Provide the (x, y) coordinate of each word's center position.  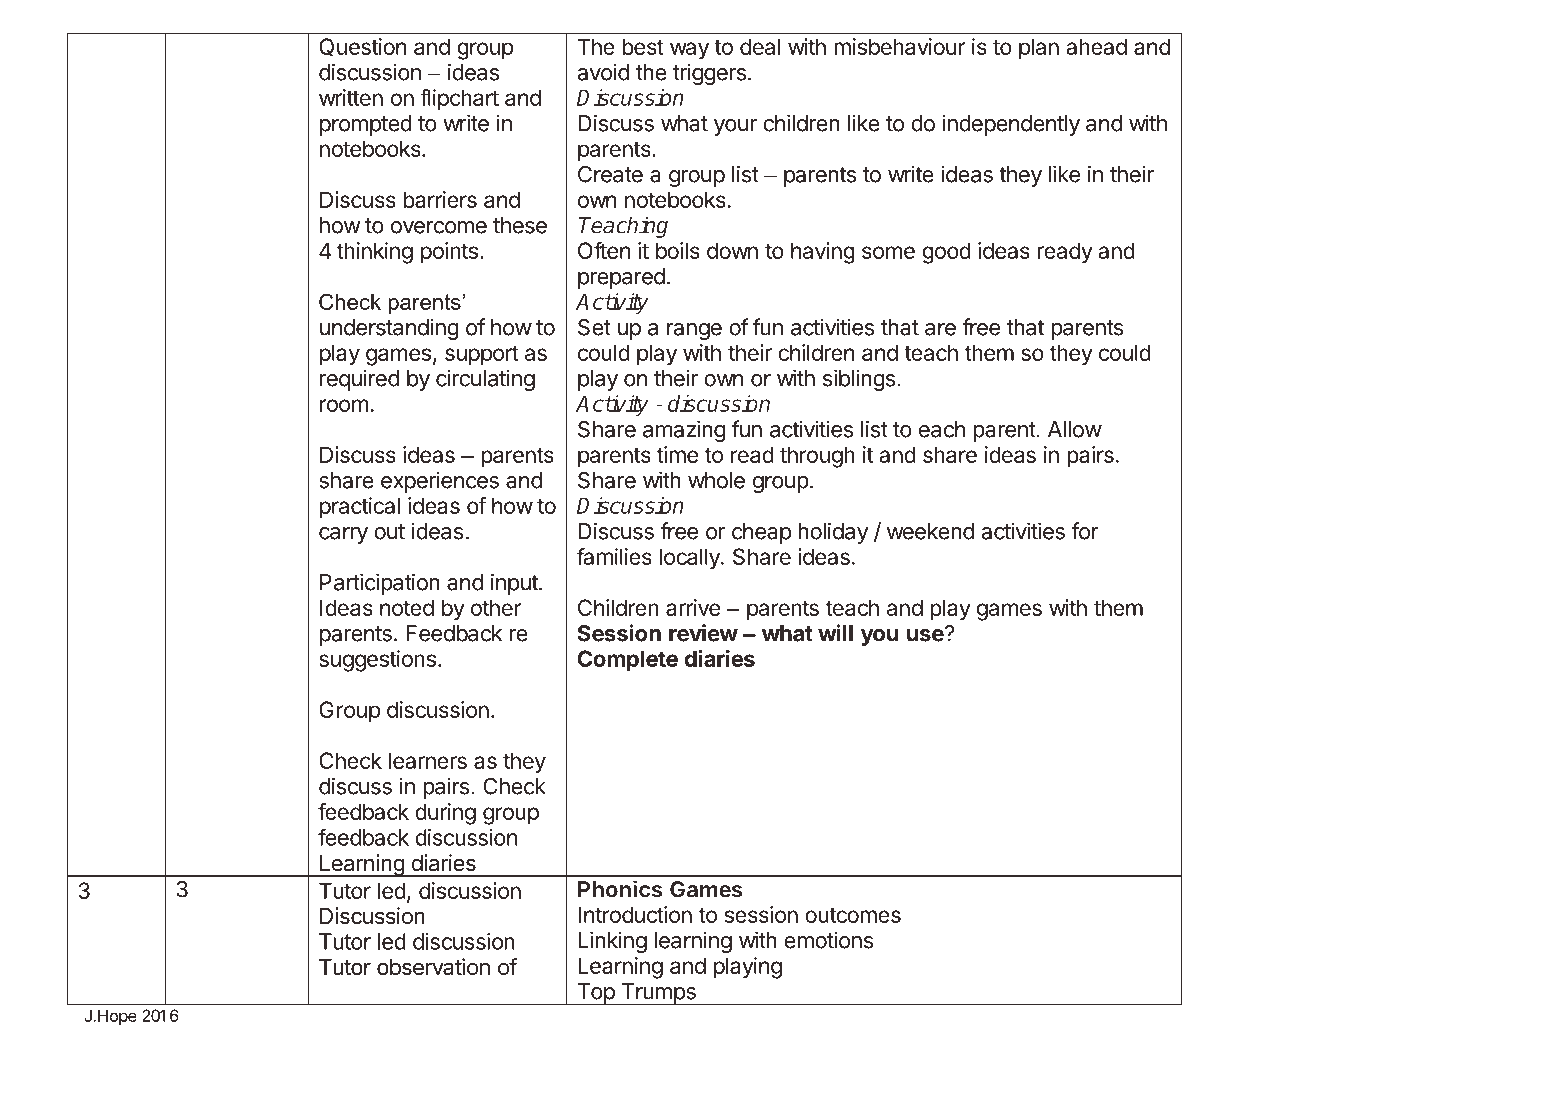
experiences (440, 482)
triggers (709, 74)
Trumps (658, 994)
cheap (761, 533)
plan (1039, 49)
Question (362, 47)
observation (433, 967)
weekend (930, 531)
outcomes (853, 915)
